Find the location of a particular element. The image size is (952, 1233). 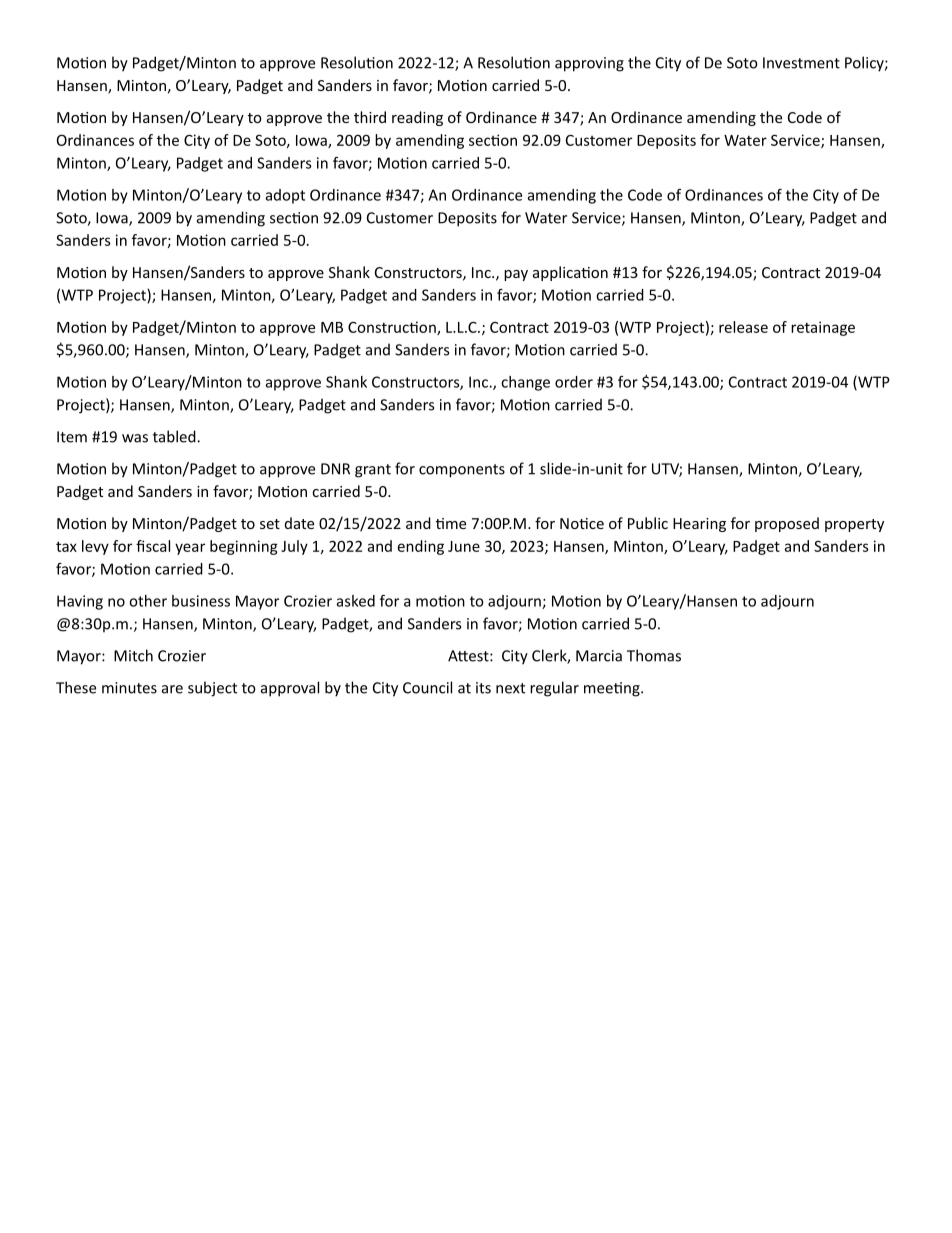

Mitch is located at coordinates (133, 655).
